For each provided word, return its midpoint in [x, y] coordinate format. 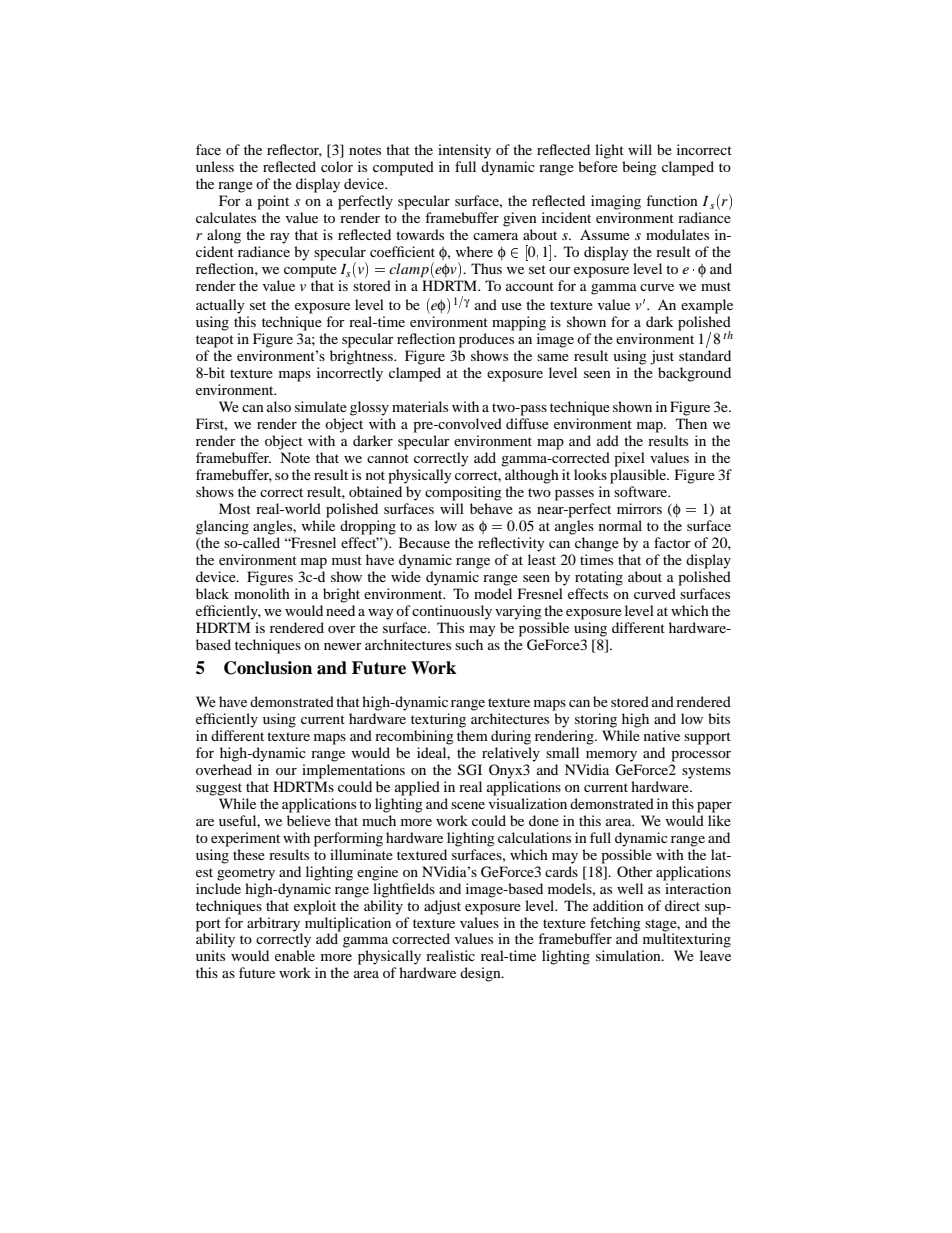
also [279, 406]
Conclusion [268, 668]
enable [295, 955]
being [639, 168]
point [273, 202]
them [472, 735]
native [662, 735]
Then [691, 423]
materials [420, 406]
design [481, 974]
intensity [464, 151]
